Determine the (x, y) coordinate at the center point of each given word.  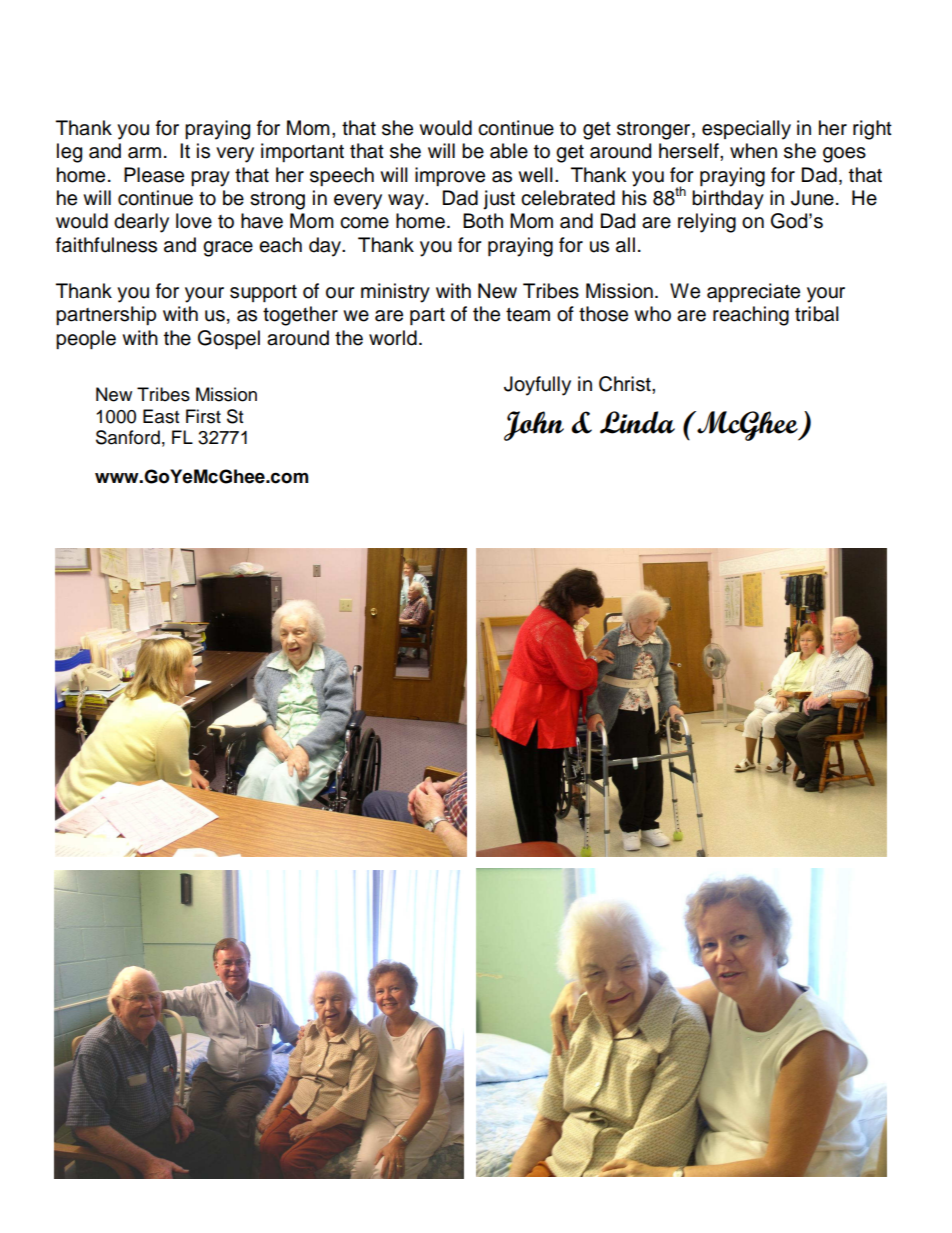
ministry (395, 293)
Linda (637, 422)
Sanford (128, 437)
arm (144, 153)
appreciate (753, 292)
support (263, 293)
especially (746, 130)
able (509, 151)
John (534, 426)
